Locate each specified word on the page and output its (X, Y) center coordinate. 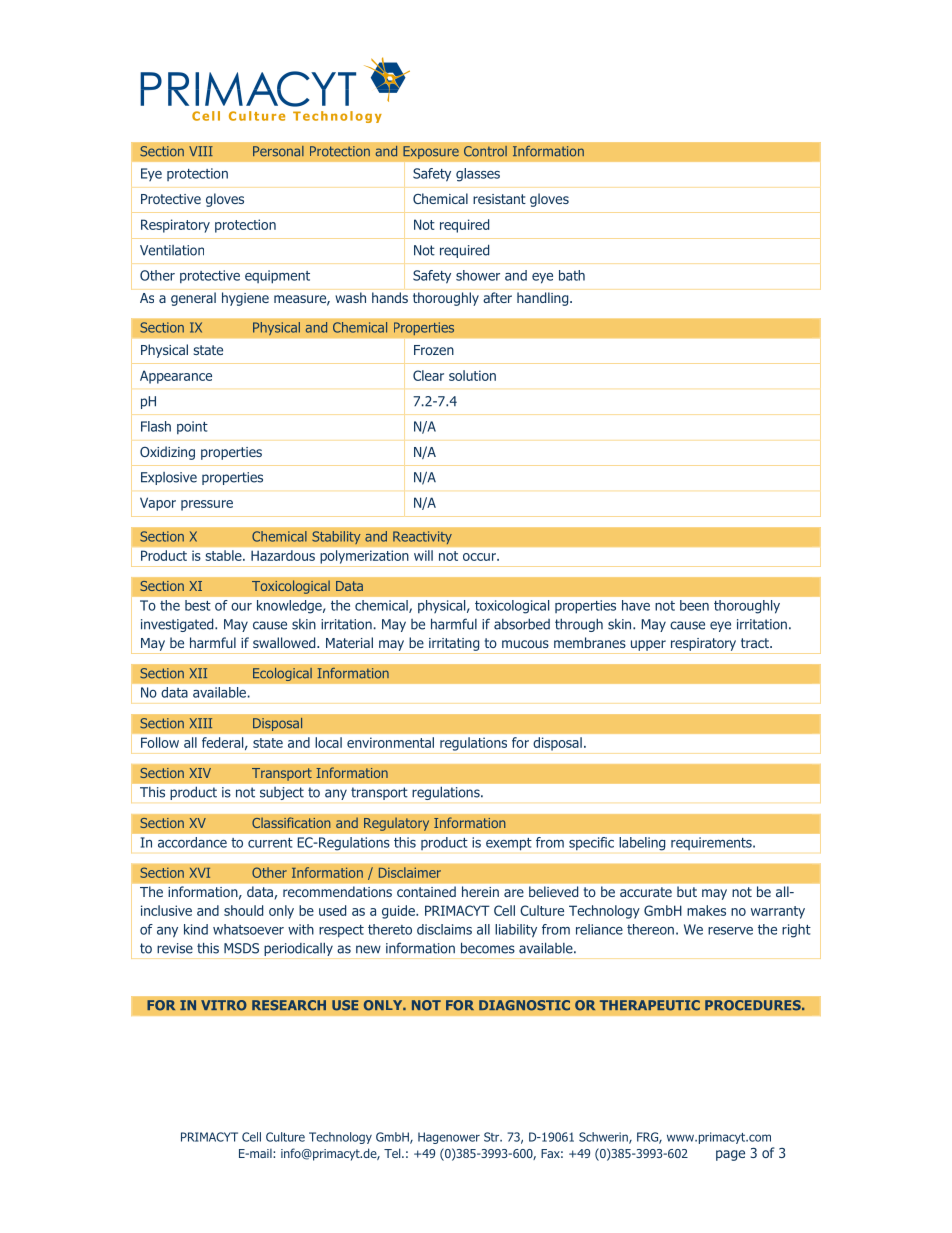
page (730, 1155)
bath (572, 275)
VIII (201, 151)
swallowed (285, 642)
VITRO (224, 1005)
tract (756, 643)
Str (493, 1137)
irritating (454, 644)
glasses (478, 175)
